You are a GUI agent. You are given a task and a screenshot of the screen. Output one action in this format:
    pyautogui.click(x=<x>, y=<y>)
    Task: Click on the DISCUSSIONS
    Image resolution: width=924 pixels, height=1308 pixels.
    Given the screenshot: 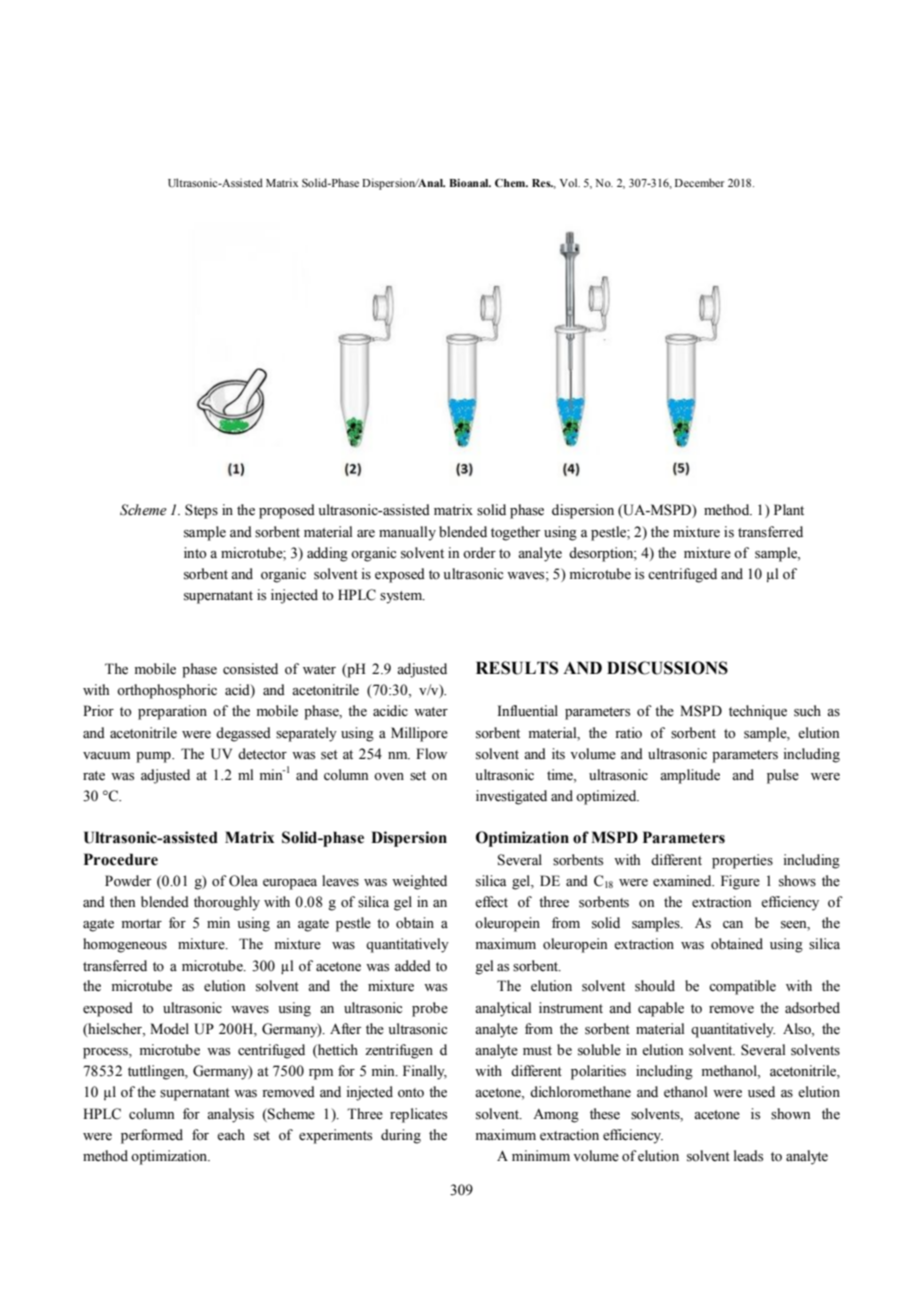 What is the action you would take?
    pyautogui.click(x=667, y=668)
